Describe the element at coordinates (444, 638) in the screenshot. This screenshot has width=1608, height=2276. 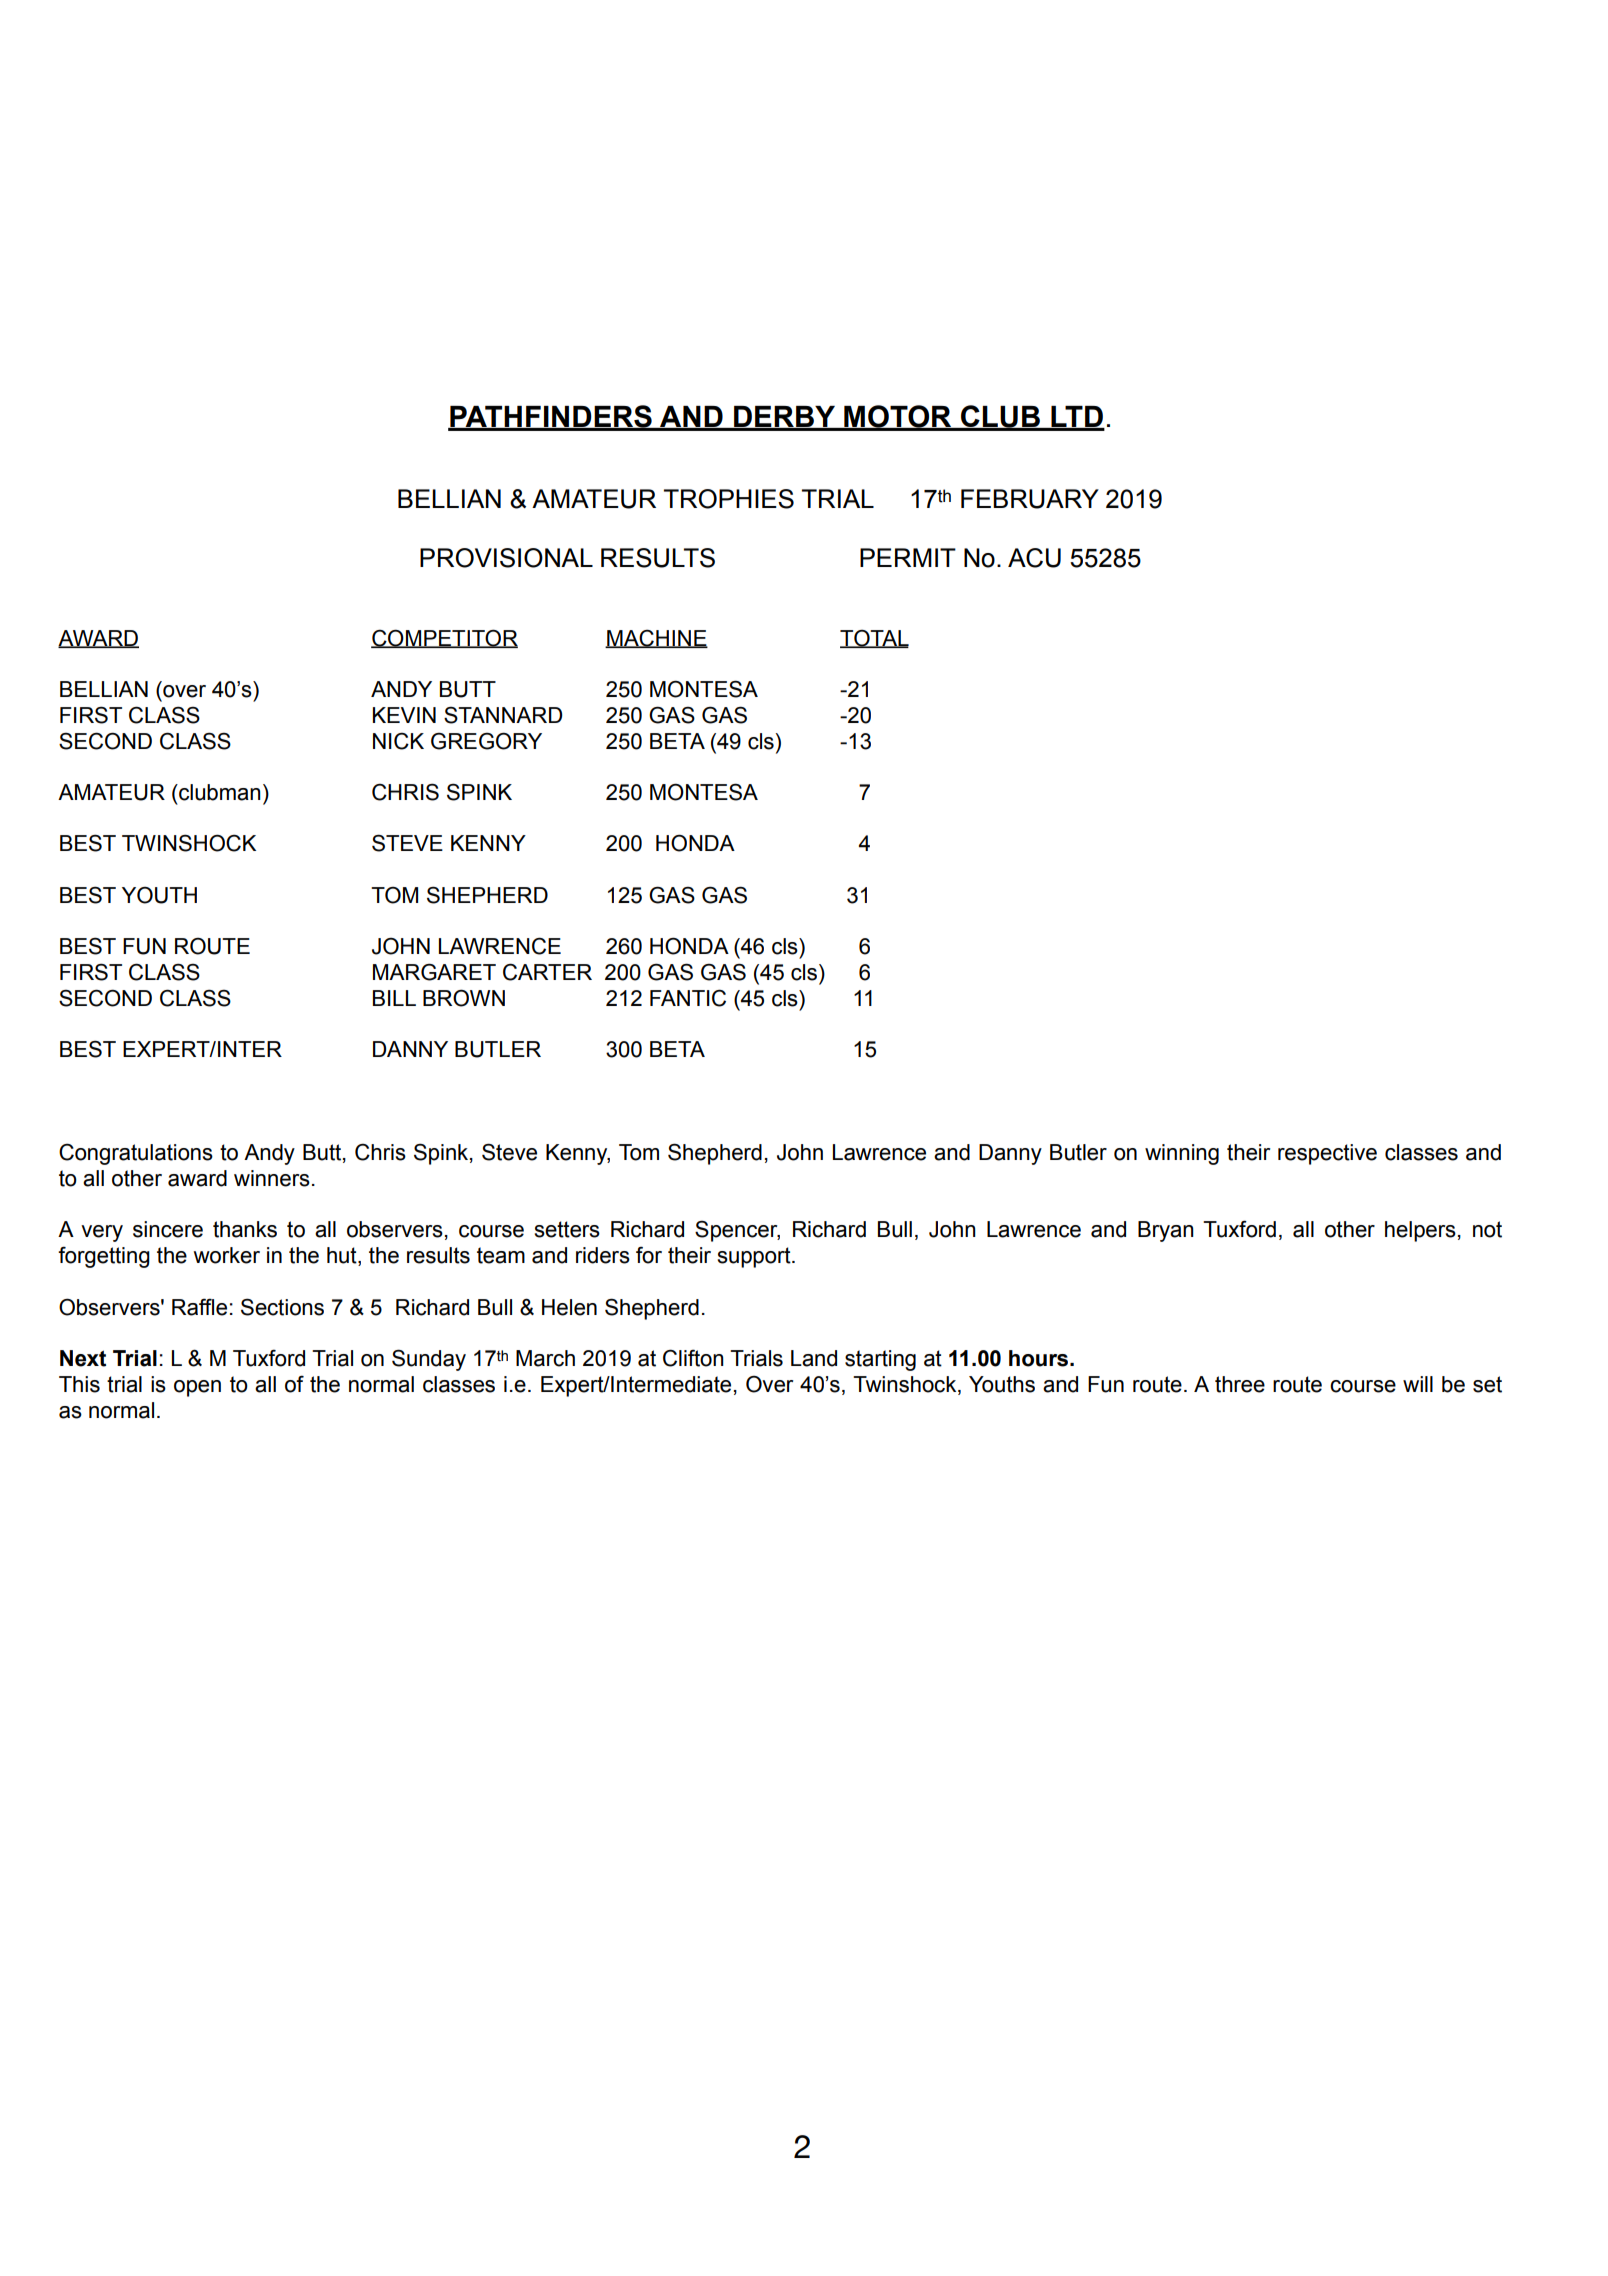
I see `COMPETITOR` at that location.
